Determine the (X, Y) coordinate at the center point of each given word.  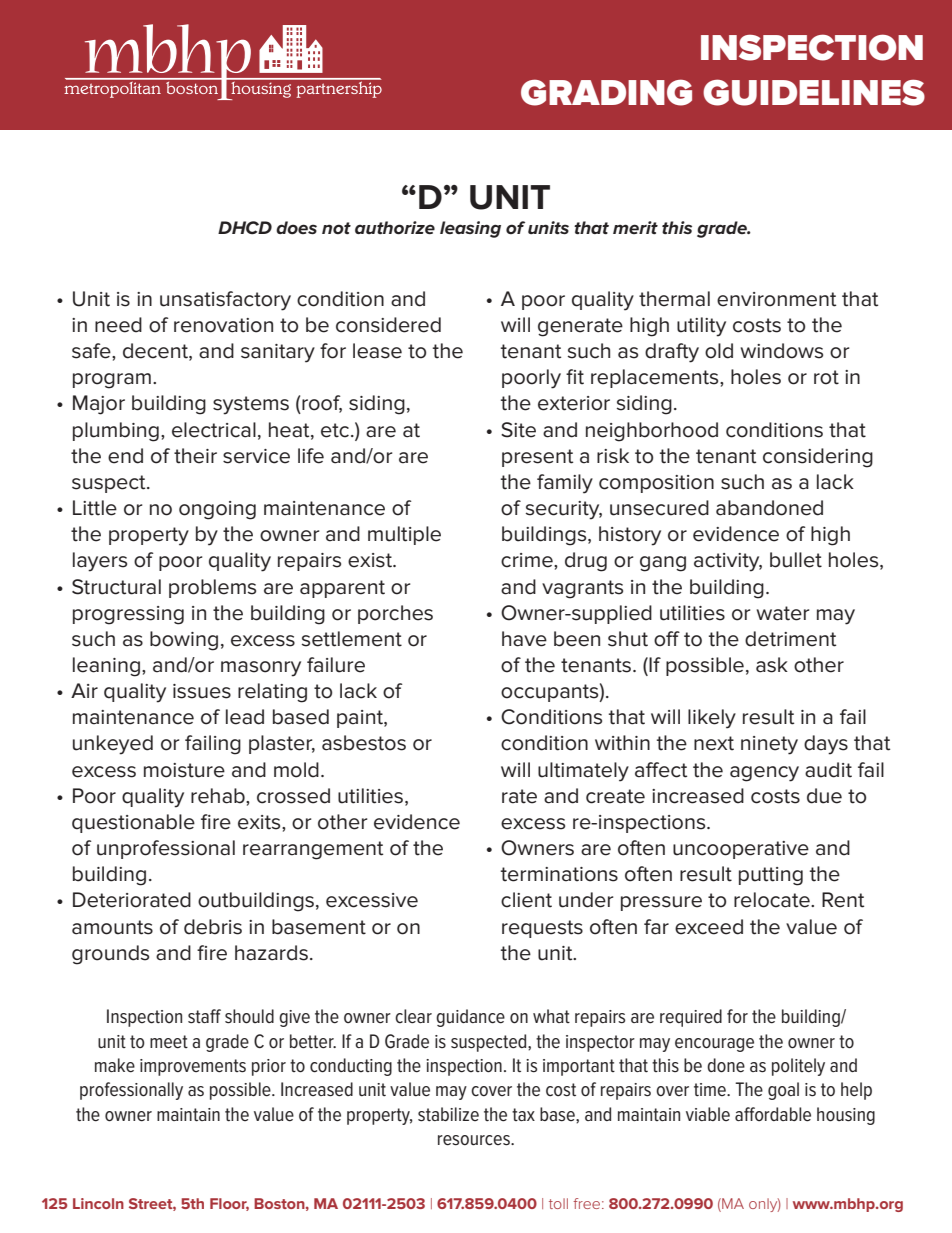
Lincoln (98, 1203)
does (296, 227)
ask (772, 665)
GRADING (606, 92)
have (524, 639)
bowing (184, 641)
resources (475, 1140)
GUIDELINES (814, 92)
